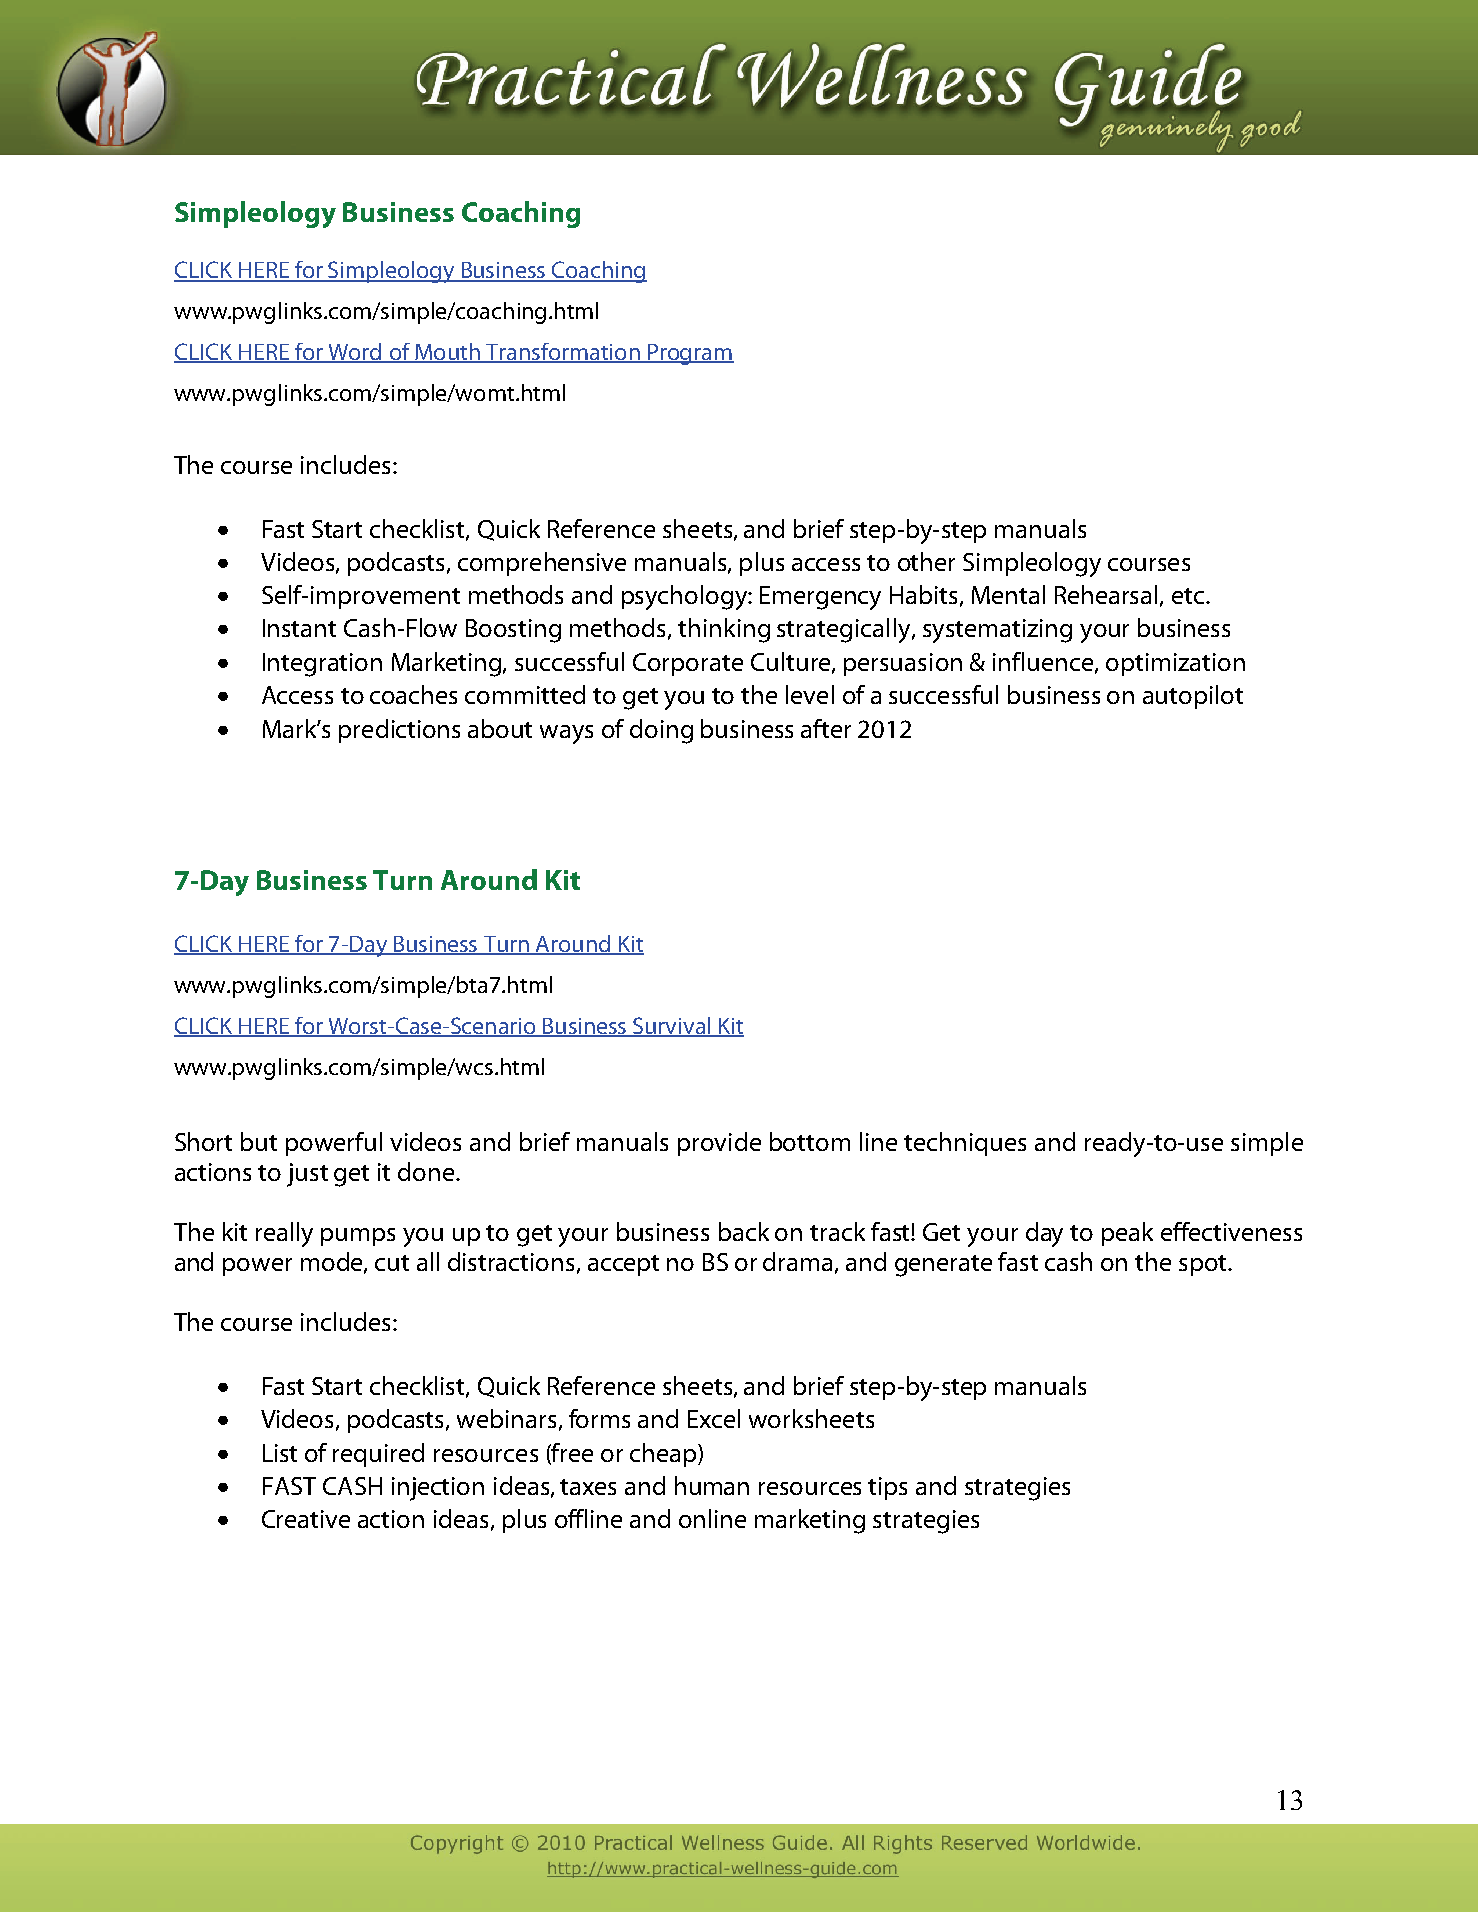 The height and width of the screenshot is (1912, 1478). Describe the element at coordinates (306, 1519) in the screenshot. I see `Creative` at that location.
